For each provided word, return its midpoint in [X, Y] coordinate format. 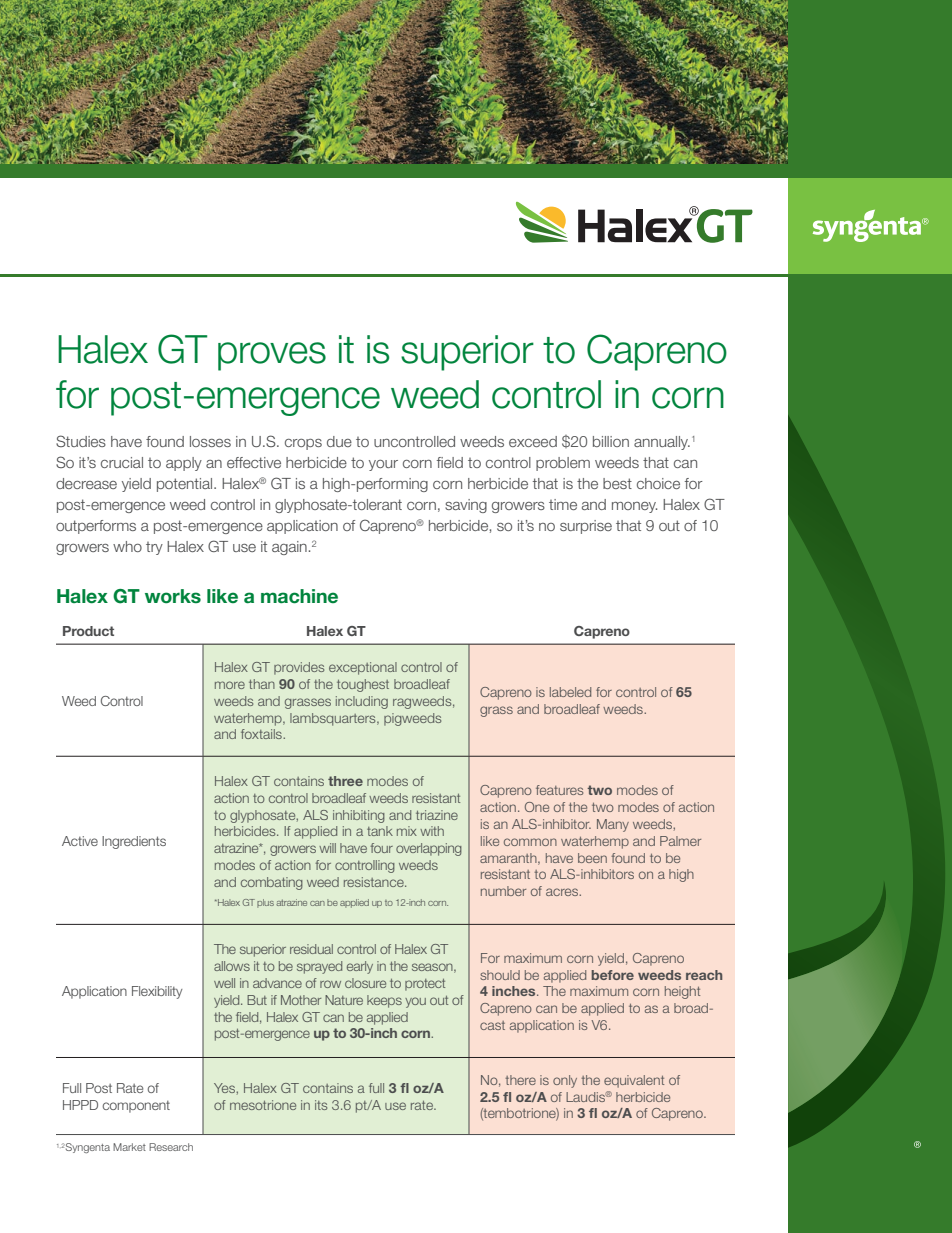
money [634, 507]
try [154, 548]
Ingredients [134, 842]
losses [210, 441]
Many [613, 825]
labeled [570, 692]
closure [365, 983]
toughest [363, 685]
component [136, 1107]
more [230, 685]
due [339, 441]
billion [611, 441]
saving [466, 506]
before [612, 975]
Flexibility [157, 992]
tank [380, 831]
